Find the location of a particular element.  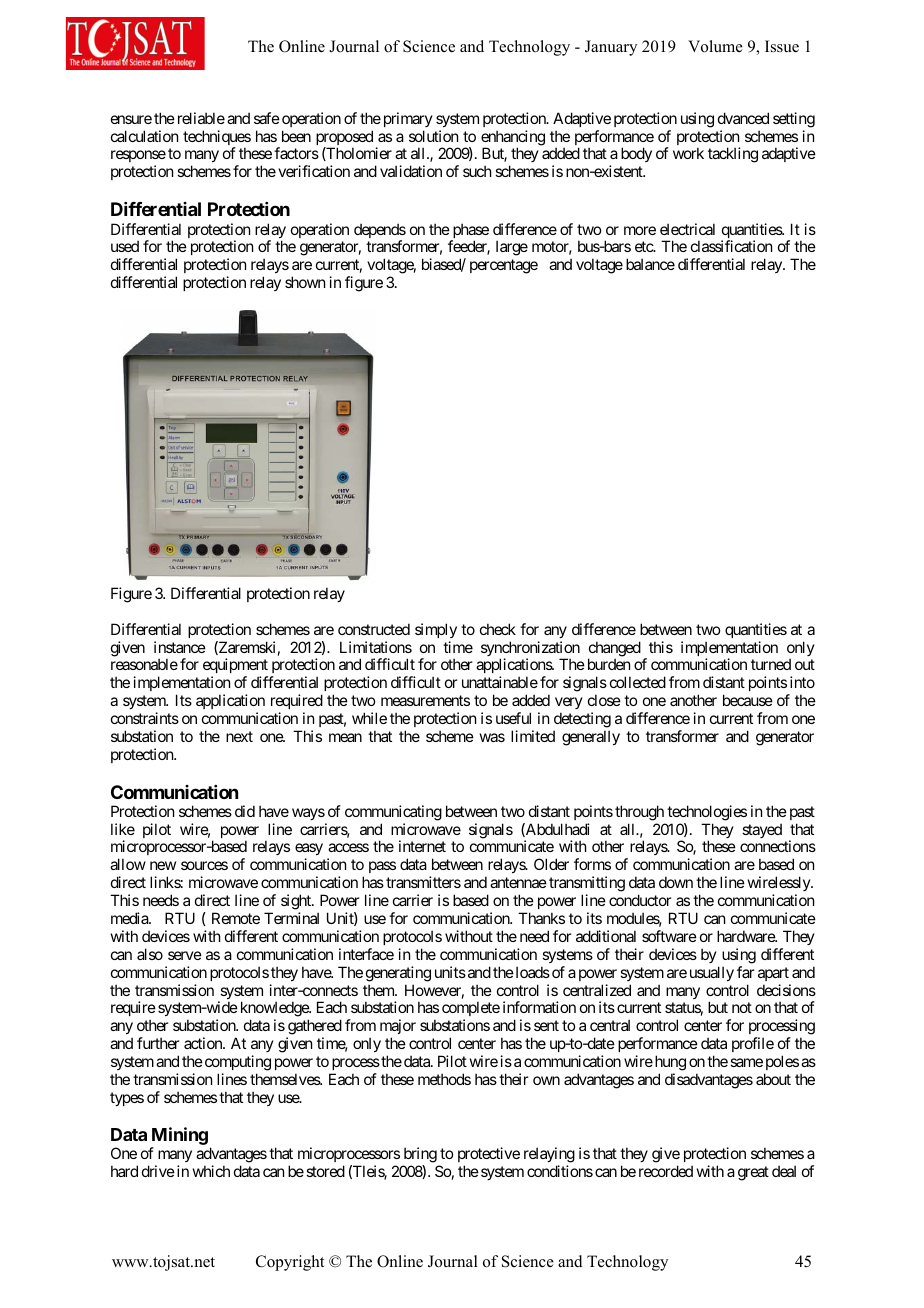

technologies is located at coordinates (707, 813).
